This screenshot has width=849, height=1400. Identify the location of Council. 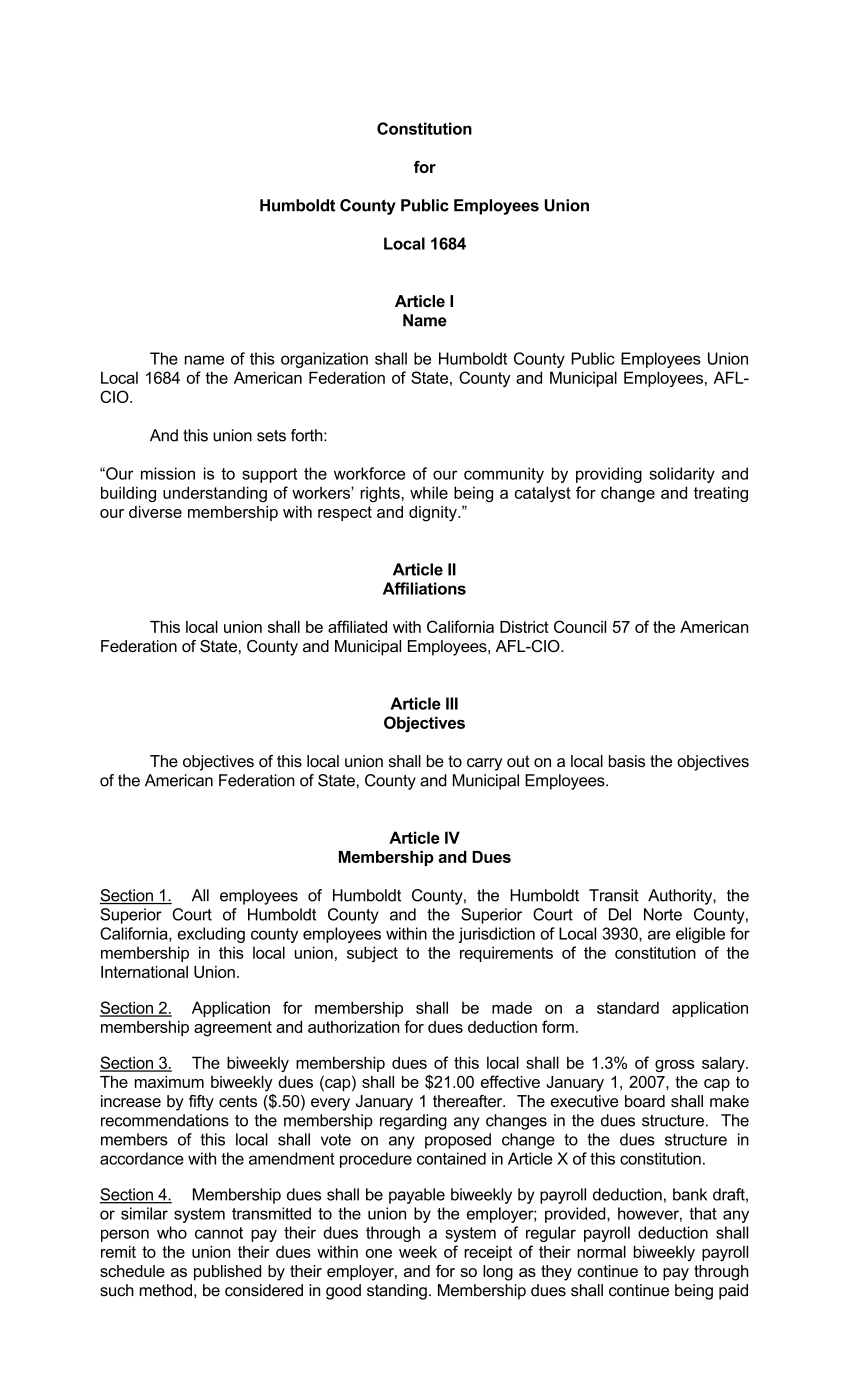
(580, 626).
